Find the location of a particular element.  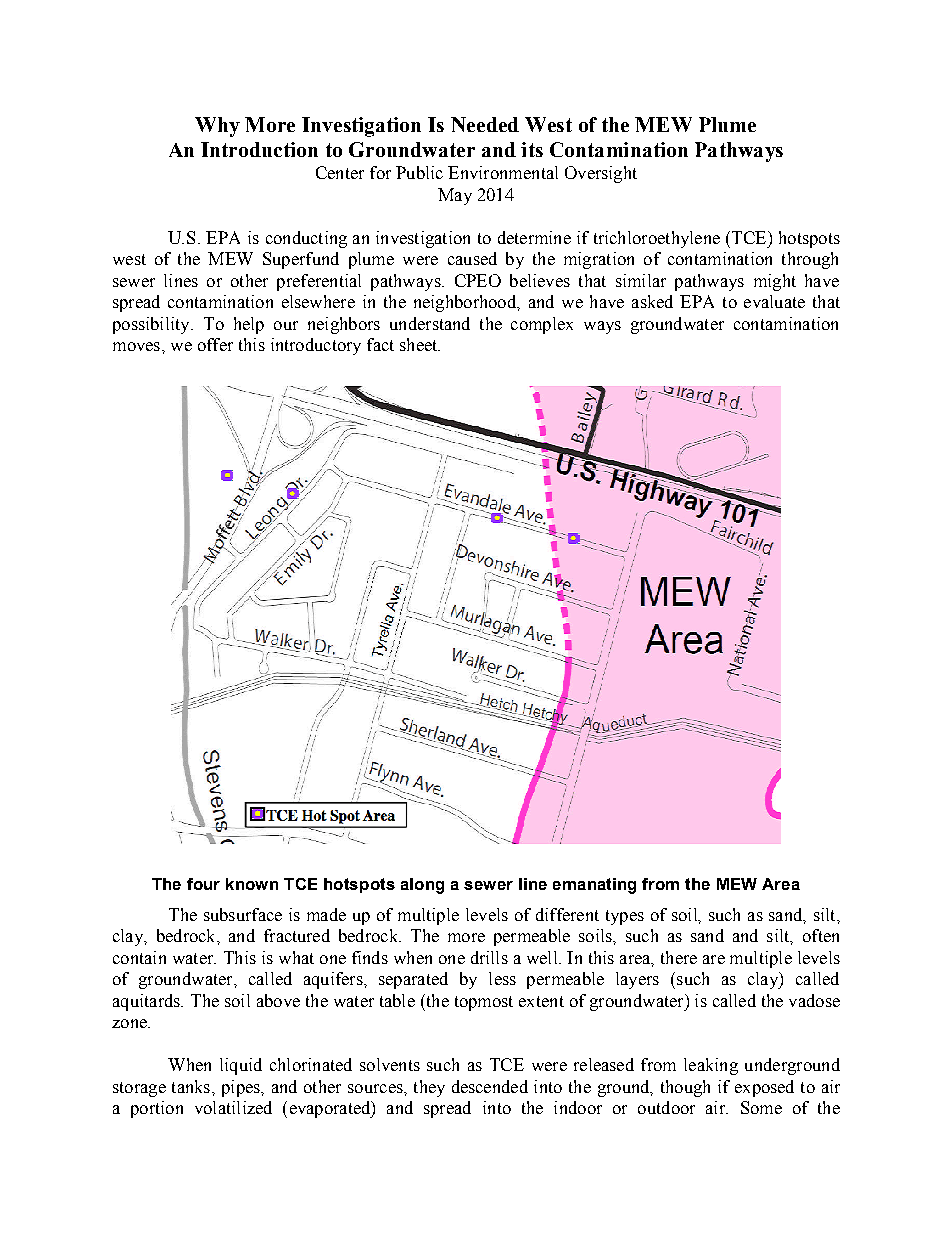

emanating is located at coordinates (594, 886).
